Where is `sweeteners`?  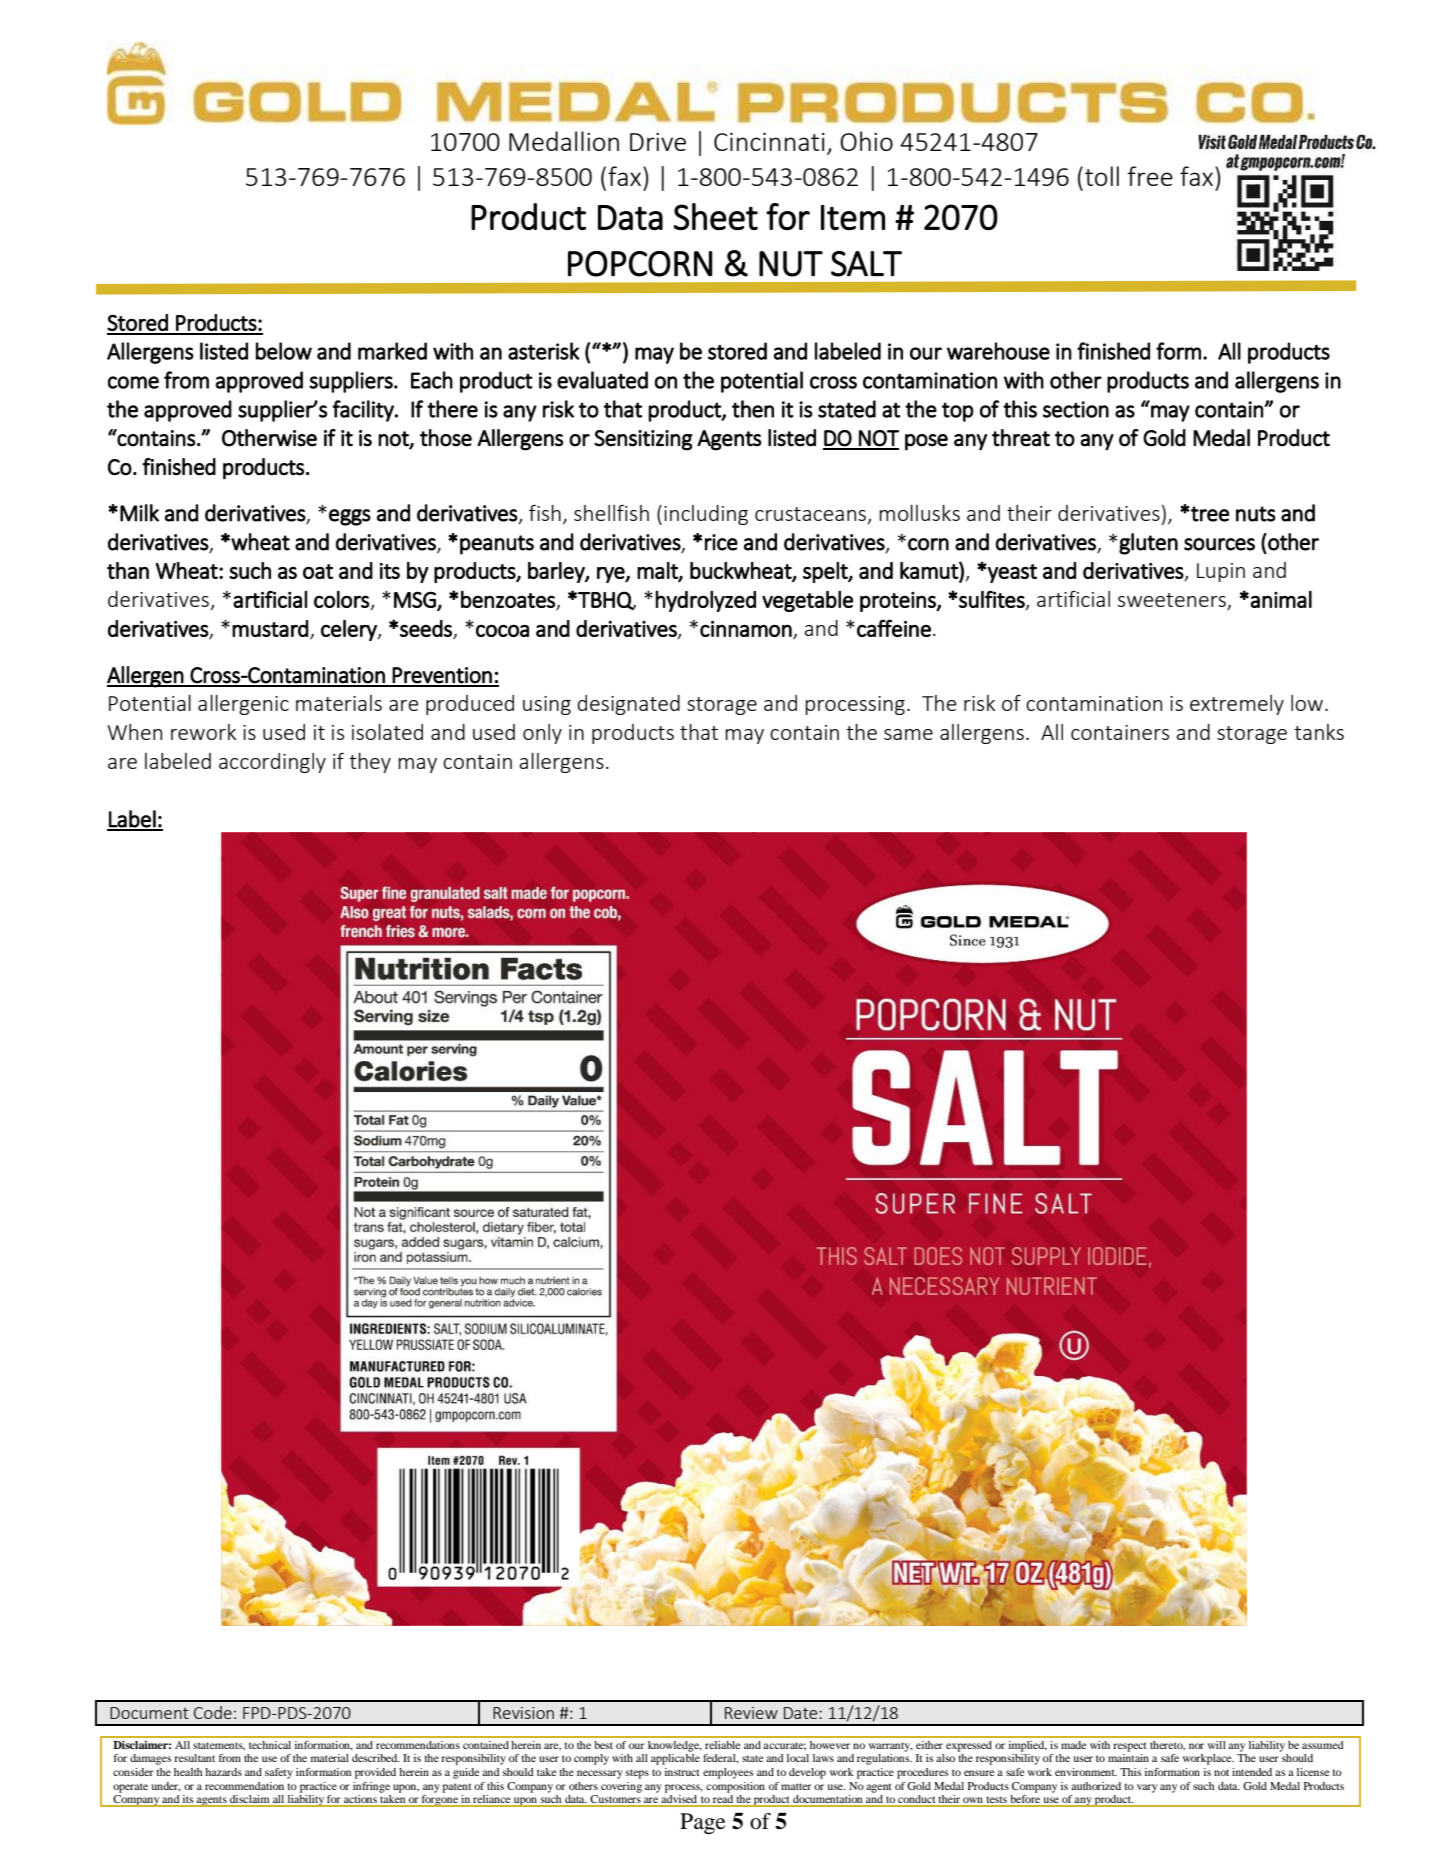 sweeteners is located at coordinates (1173, 601).
